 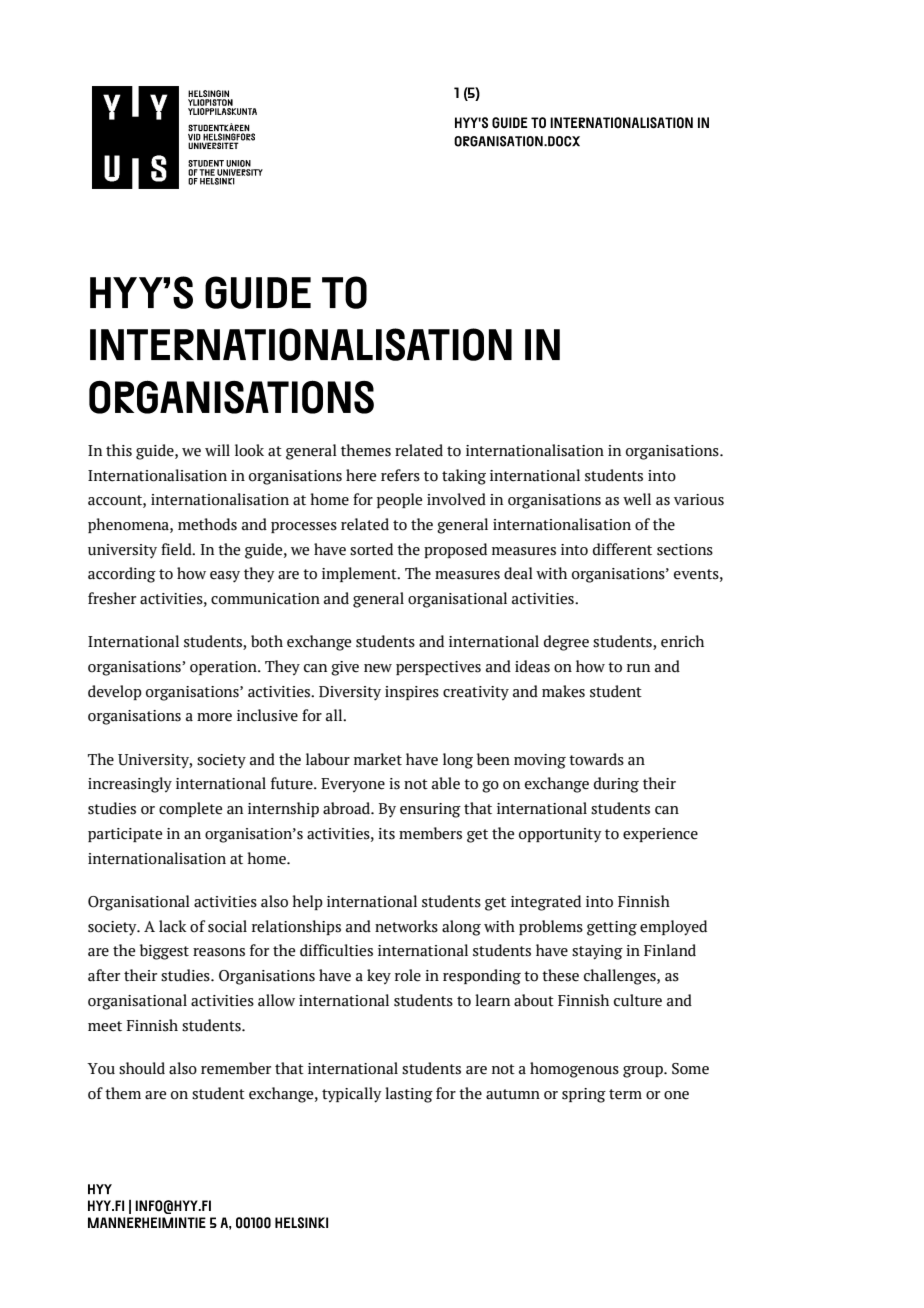 What do you see at coordinates (378, 759) in the document?
I see `market` at bounding box center [378, 759].
